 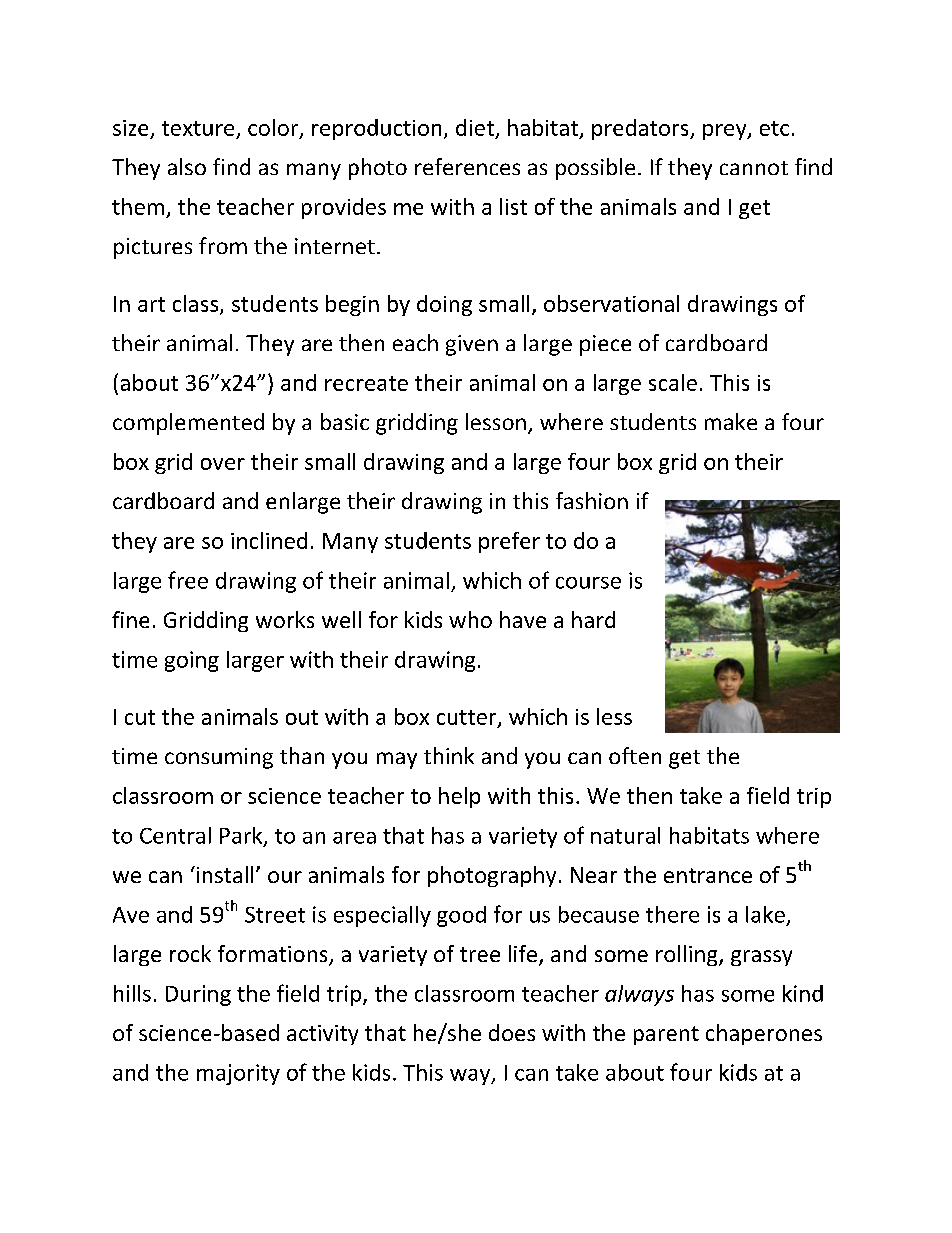 What do you see at coordinates (188, 424) in the image?
I see `complemented` at bounding box center [188, 424].
